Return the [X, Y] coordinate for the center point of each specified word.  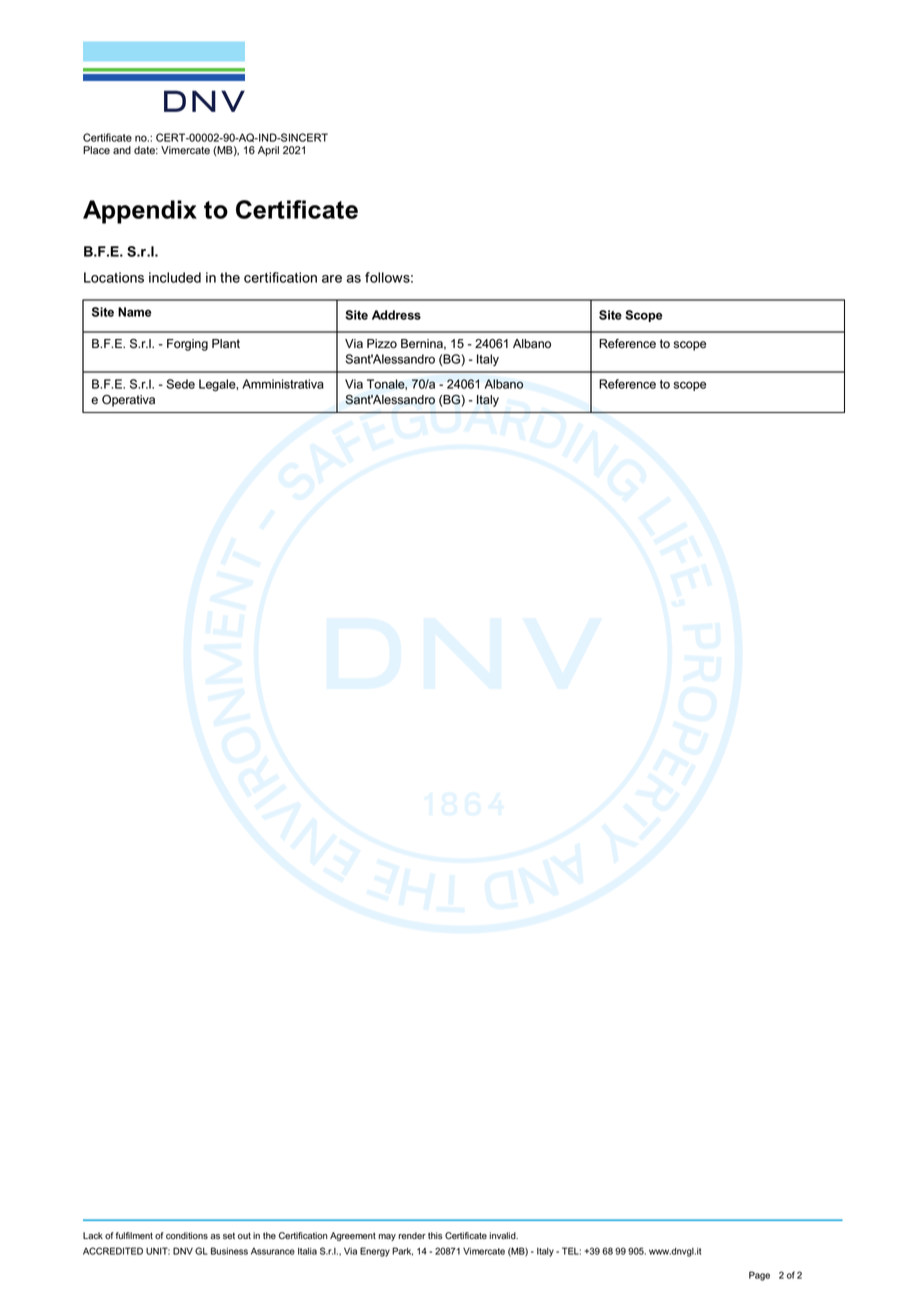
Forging [187, 345]
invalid [503, 1236]
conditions [187, 1236]
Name [134, 312]
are [332, 279]
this [435, 1236]
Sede [180, 384]
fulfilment [134, 1236]
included [175, 277]
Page [759, 1276]
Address [396, 315]
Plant [226, 344]
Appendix [140, 212]
